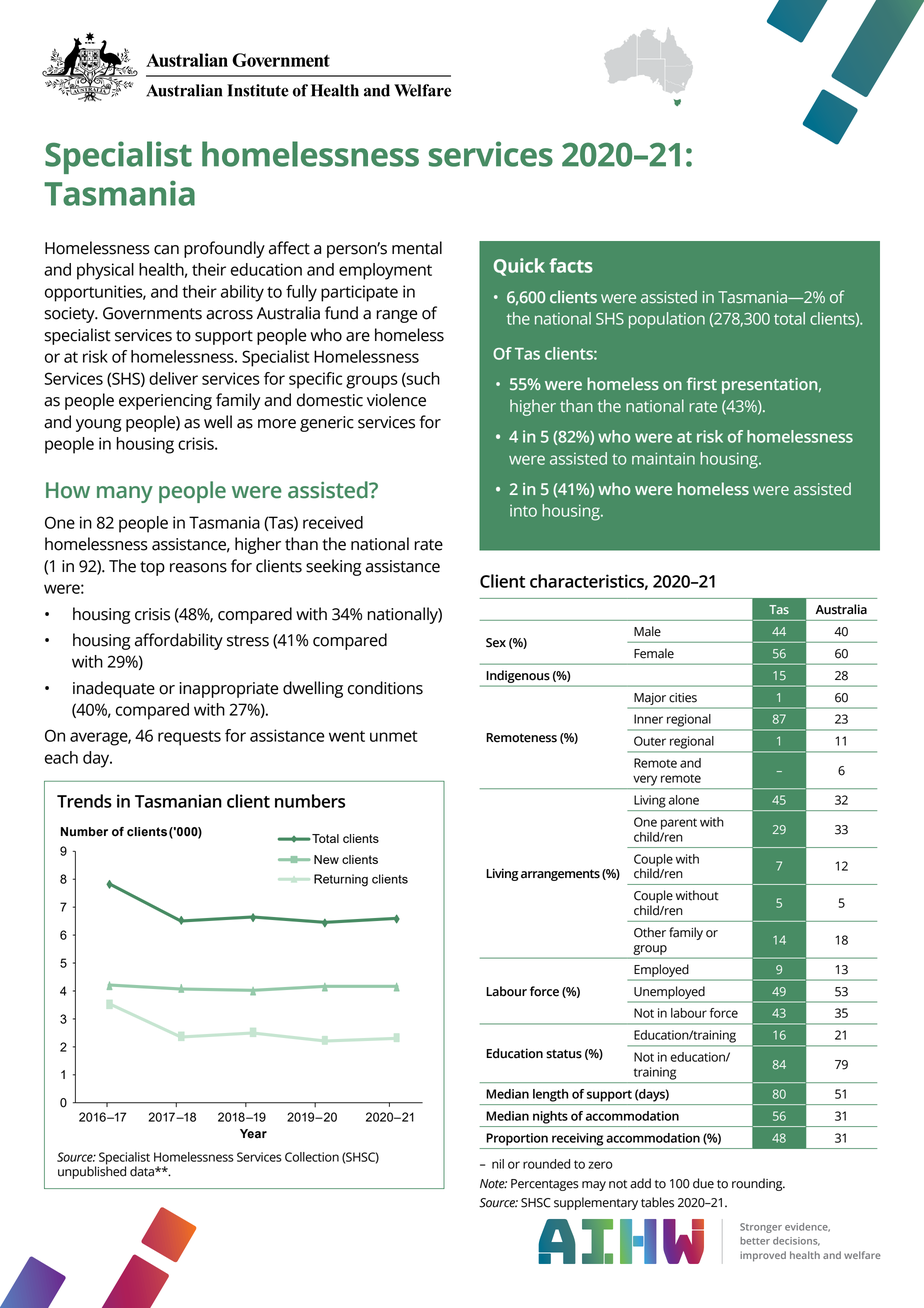 Image resolution: width=924 pixels, height=1308 pixels. Describe the element at coordinates (519, 267) in the screenshot. I see `Quick` at that location.
